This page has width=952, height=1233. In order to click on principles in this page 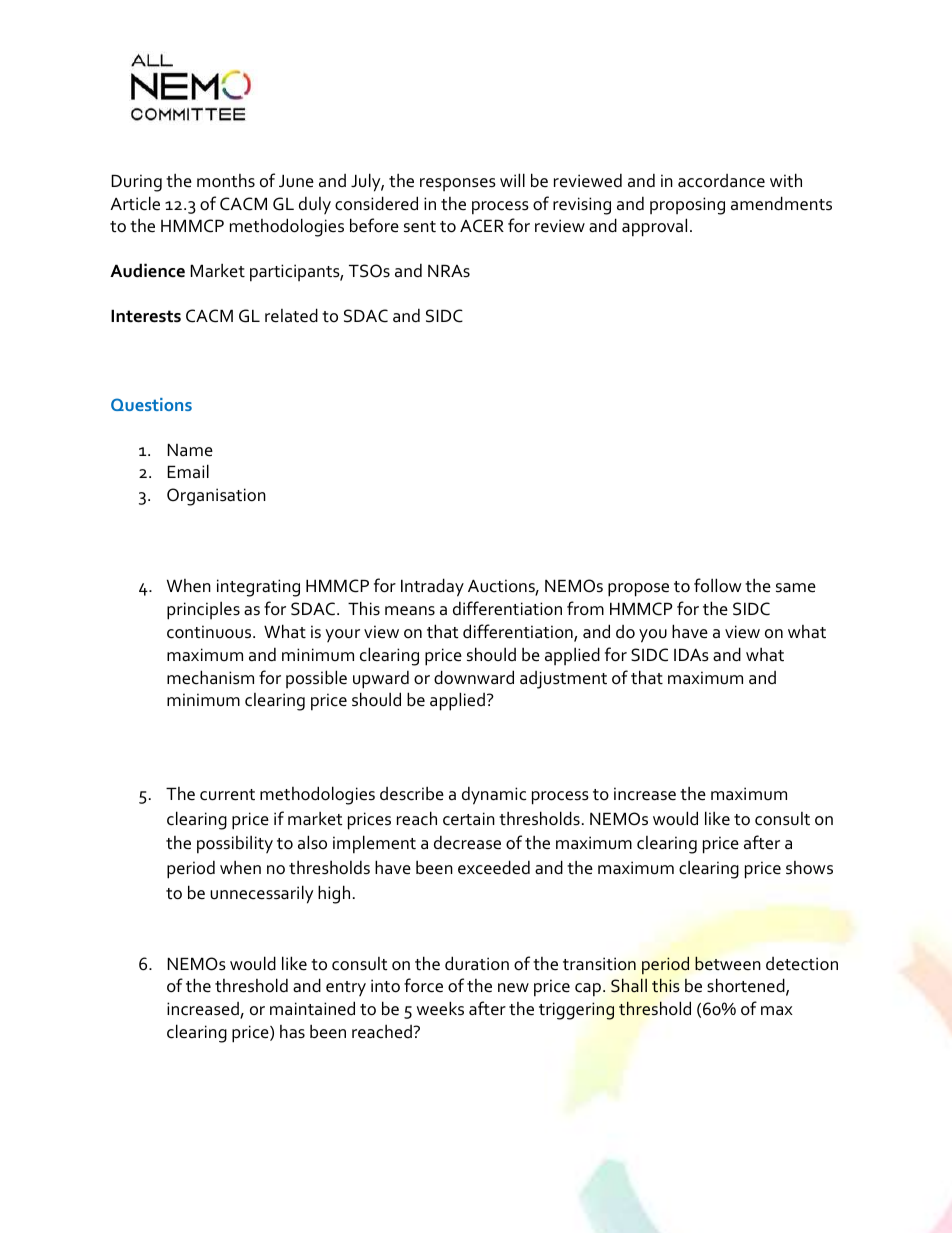, I will do `click(203, 610)`.
